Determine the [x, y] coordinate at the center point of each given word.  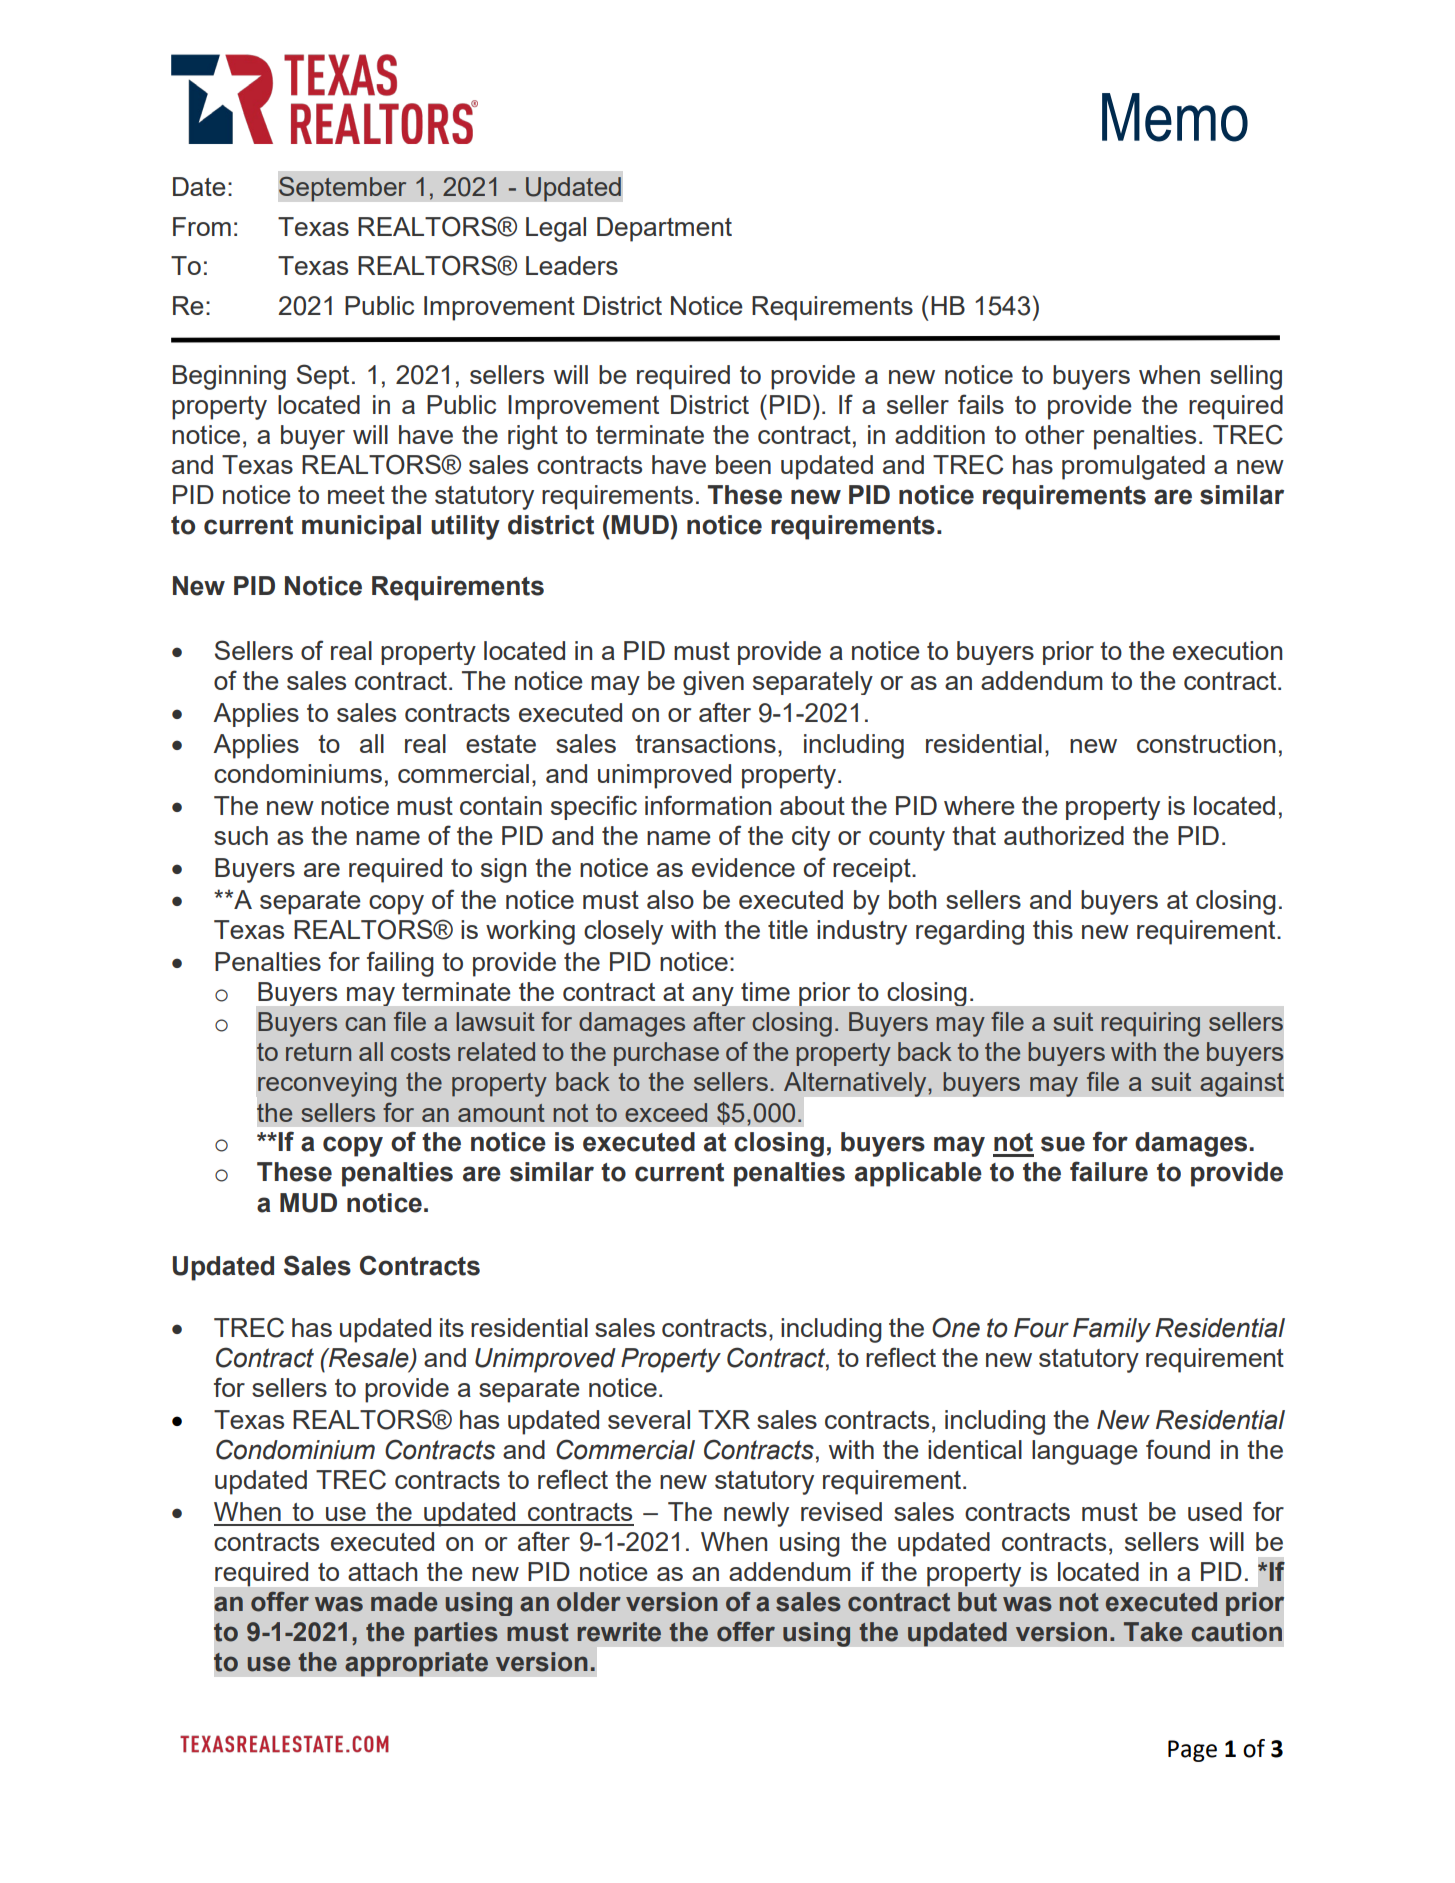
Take [1153, 1632]
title [788, 929]
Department [664, 229]
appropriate [416, 1664]
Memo [1175, 117]
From [202, 226]
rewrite [619, 1632]
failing [400, 964]
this [1053, 929]
